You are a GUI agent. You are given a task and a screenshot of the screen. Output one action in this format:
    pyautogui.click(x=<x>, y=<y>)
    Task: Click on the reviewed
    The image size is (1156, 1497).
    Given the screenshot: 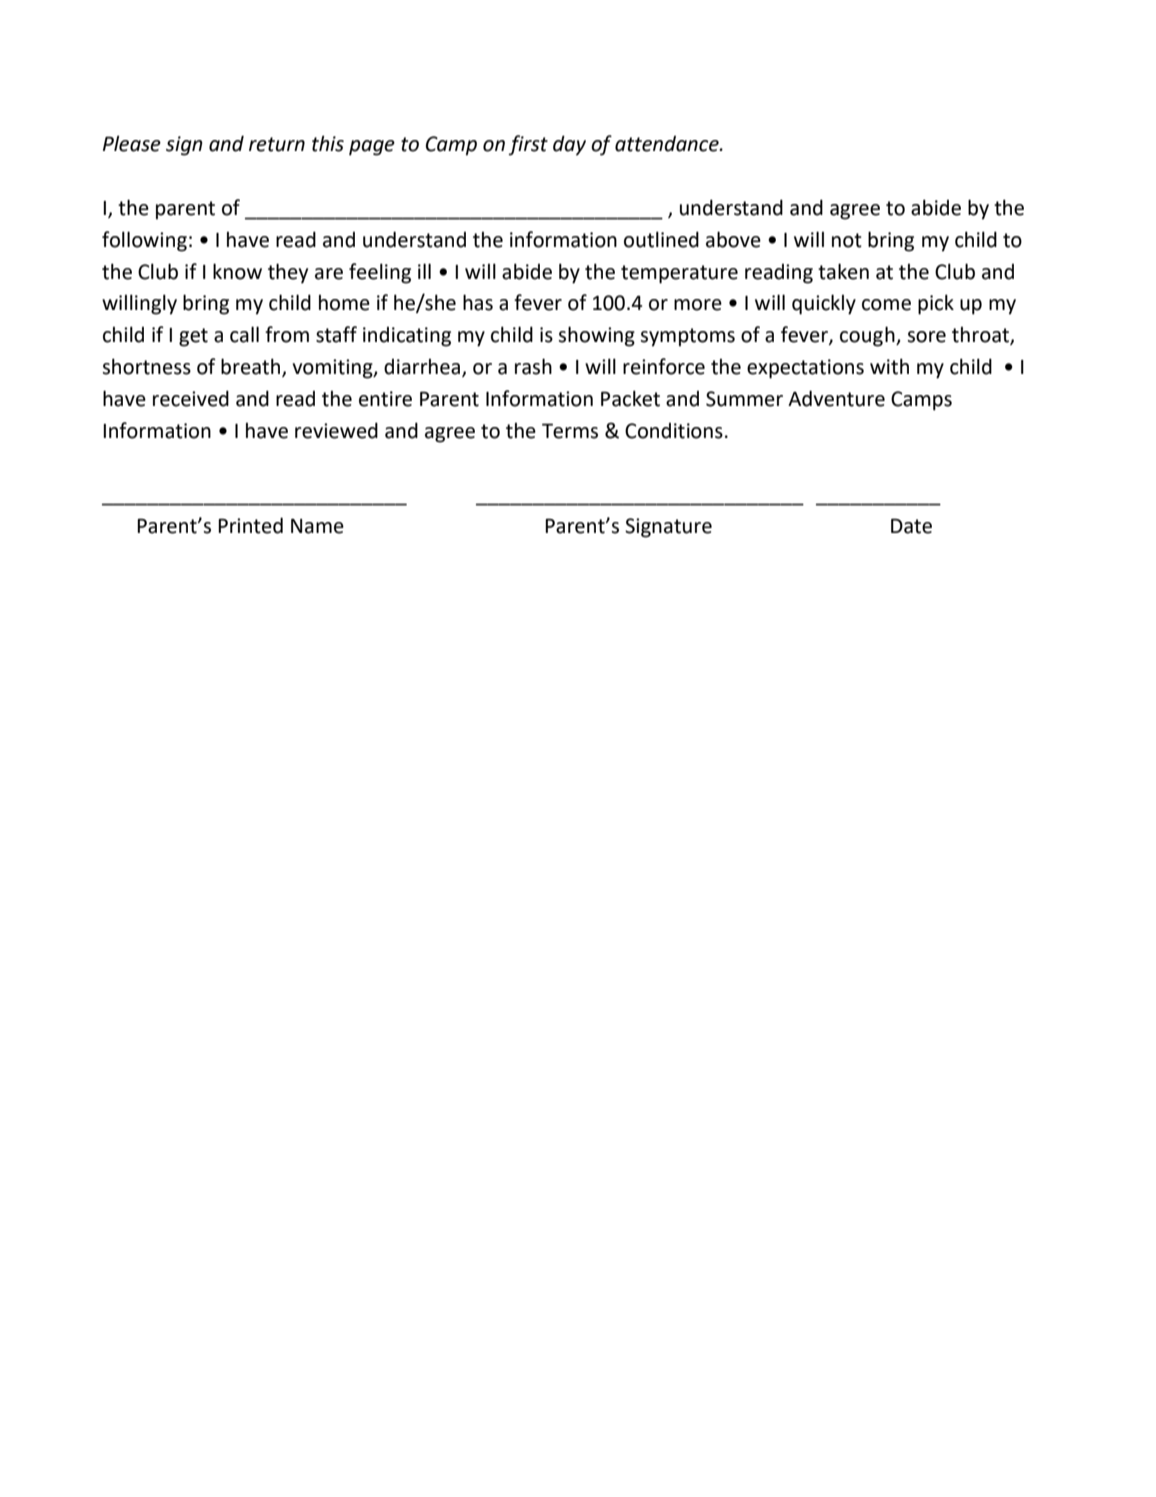 What is the action you would take?
    pyautogui.click(x=336, y=430)
